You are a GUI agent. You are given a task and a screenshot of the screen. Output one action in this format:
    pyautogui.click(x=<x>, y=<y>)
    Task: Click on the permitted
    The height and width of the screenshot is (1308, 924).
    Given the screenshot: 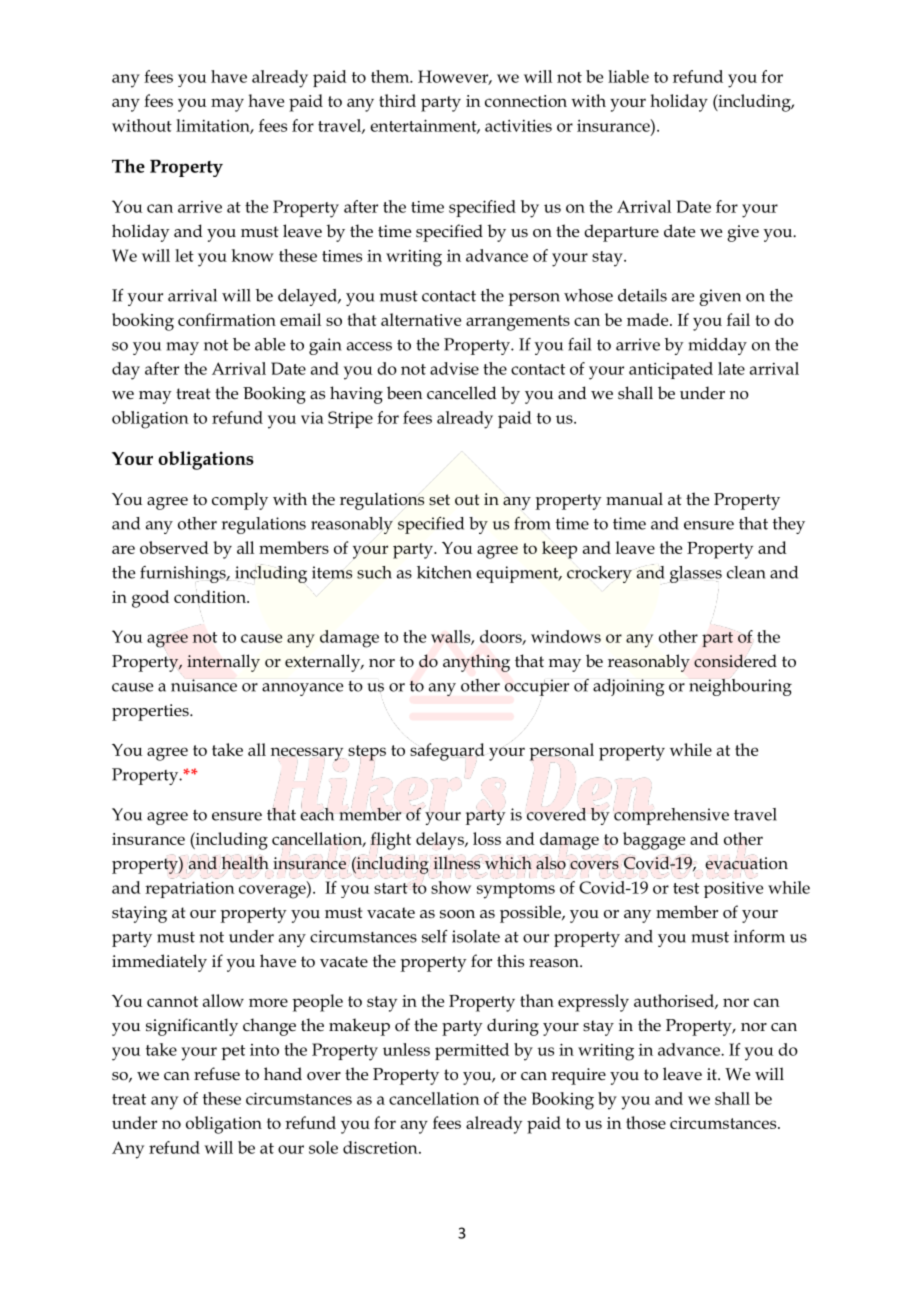 What is the action you would take?
    pyautogui.click(x=472, y=1051)
